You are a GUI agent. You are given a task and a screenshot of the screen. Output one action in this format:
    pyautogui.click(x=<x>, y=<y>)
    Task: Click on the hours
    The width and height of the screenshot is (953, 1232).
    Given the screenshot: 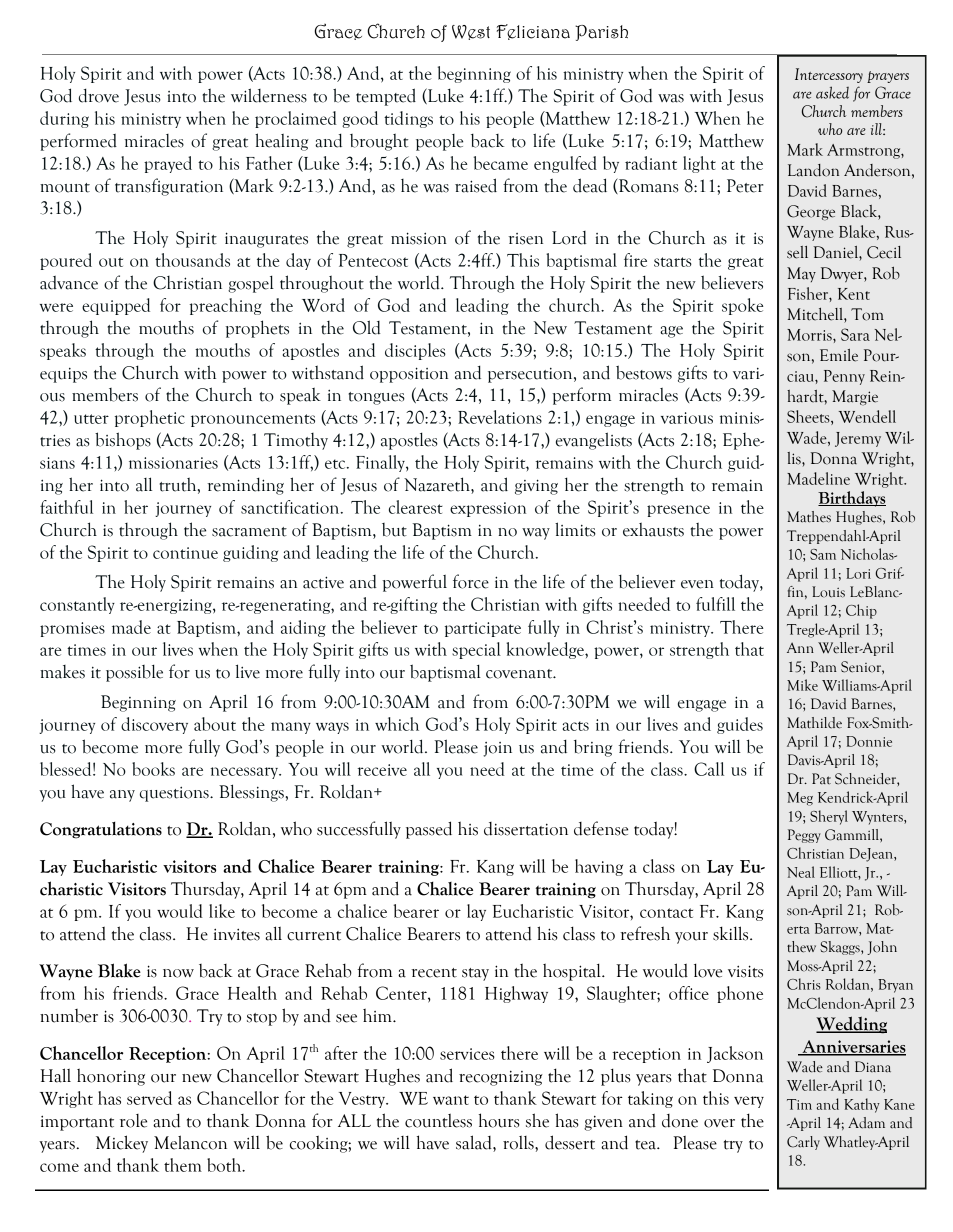 What is the action you would take?
    pyautogui.click(x=499, y=1120)
